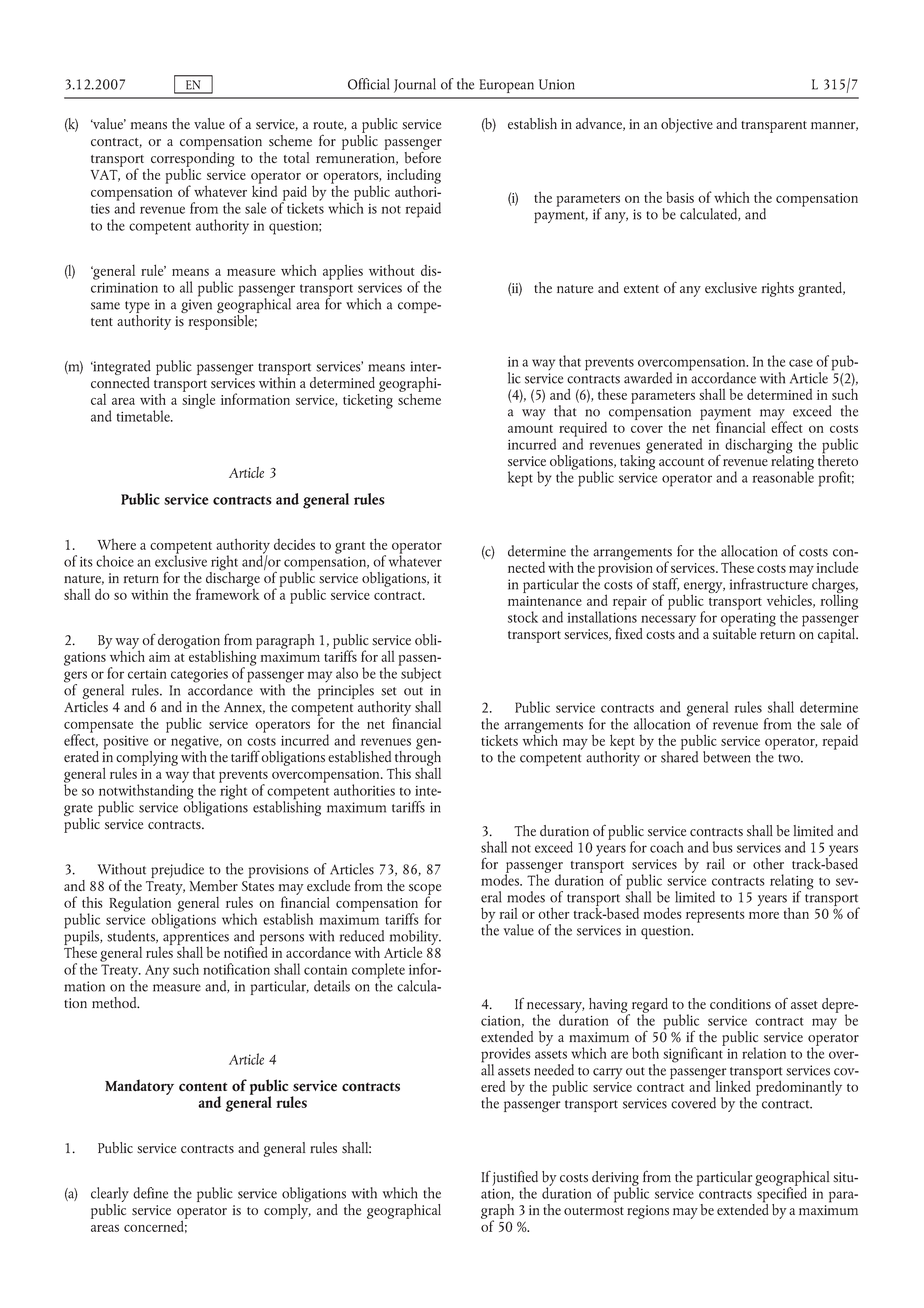  Describe the element at coordinates (196, 306) in the image. I see `given` at that location.
